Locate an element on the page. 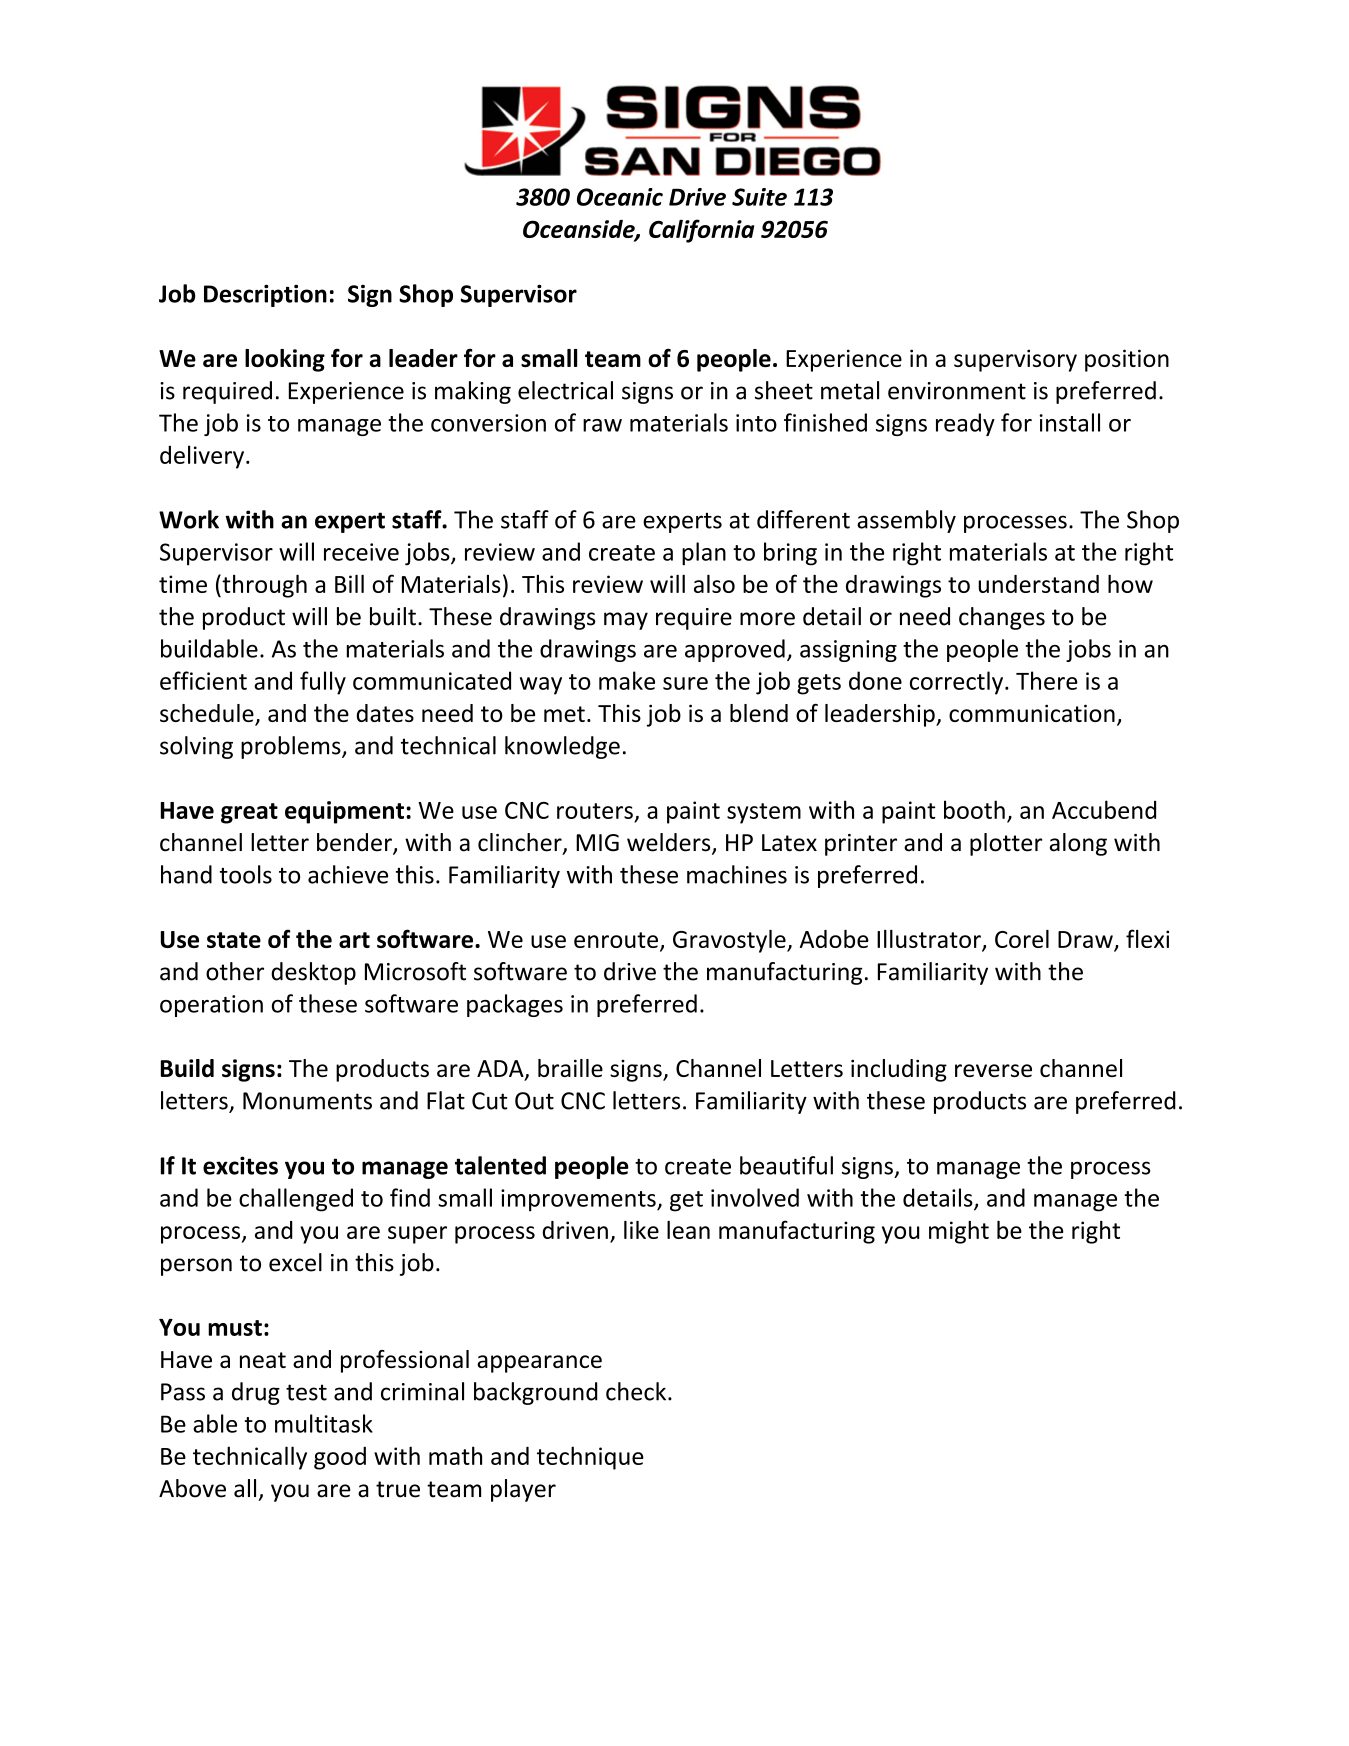 This page has height=1746, width=1349. California is located at coordinates (701, 231).
